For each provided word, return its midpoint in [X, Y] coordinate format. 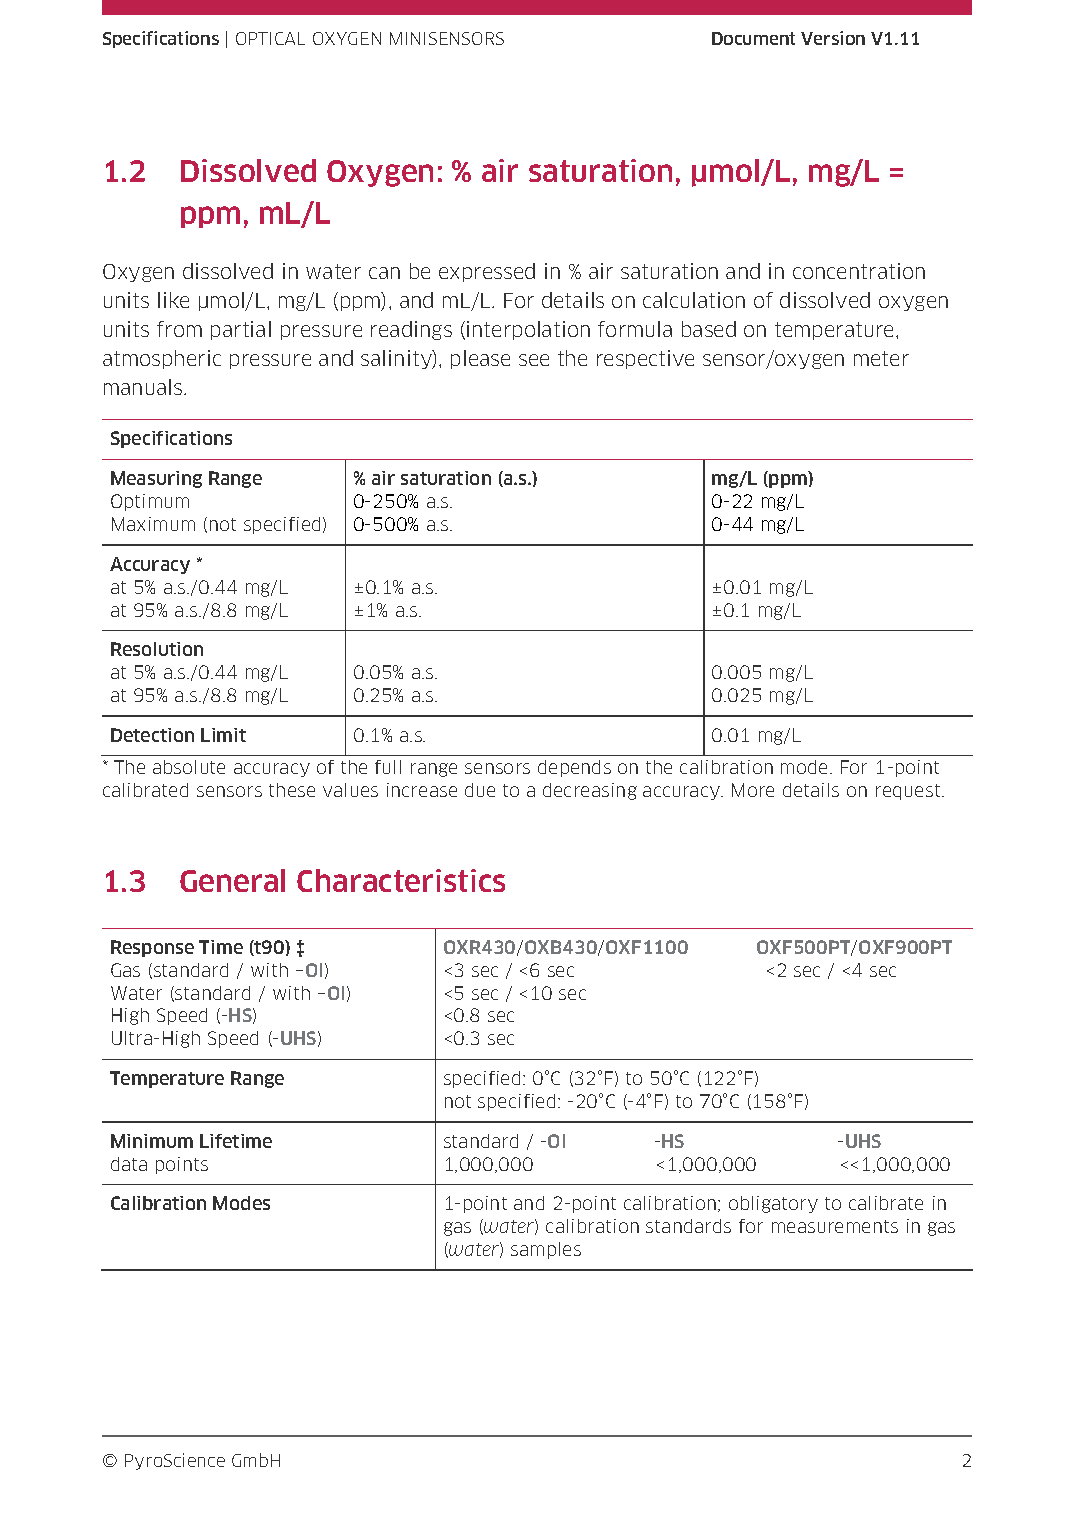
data [129, 1164]
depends [574, 768]
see [534, 360]
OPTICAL [270, 38]
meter [881, 358]
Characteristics [401, 880]
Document [753, 38]
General [232, 880]
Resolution [157, 649]
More [753, 790]
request [909, 792]
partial [241, 330]
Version [833, 38]
